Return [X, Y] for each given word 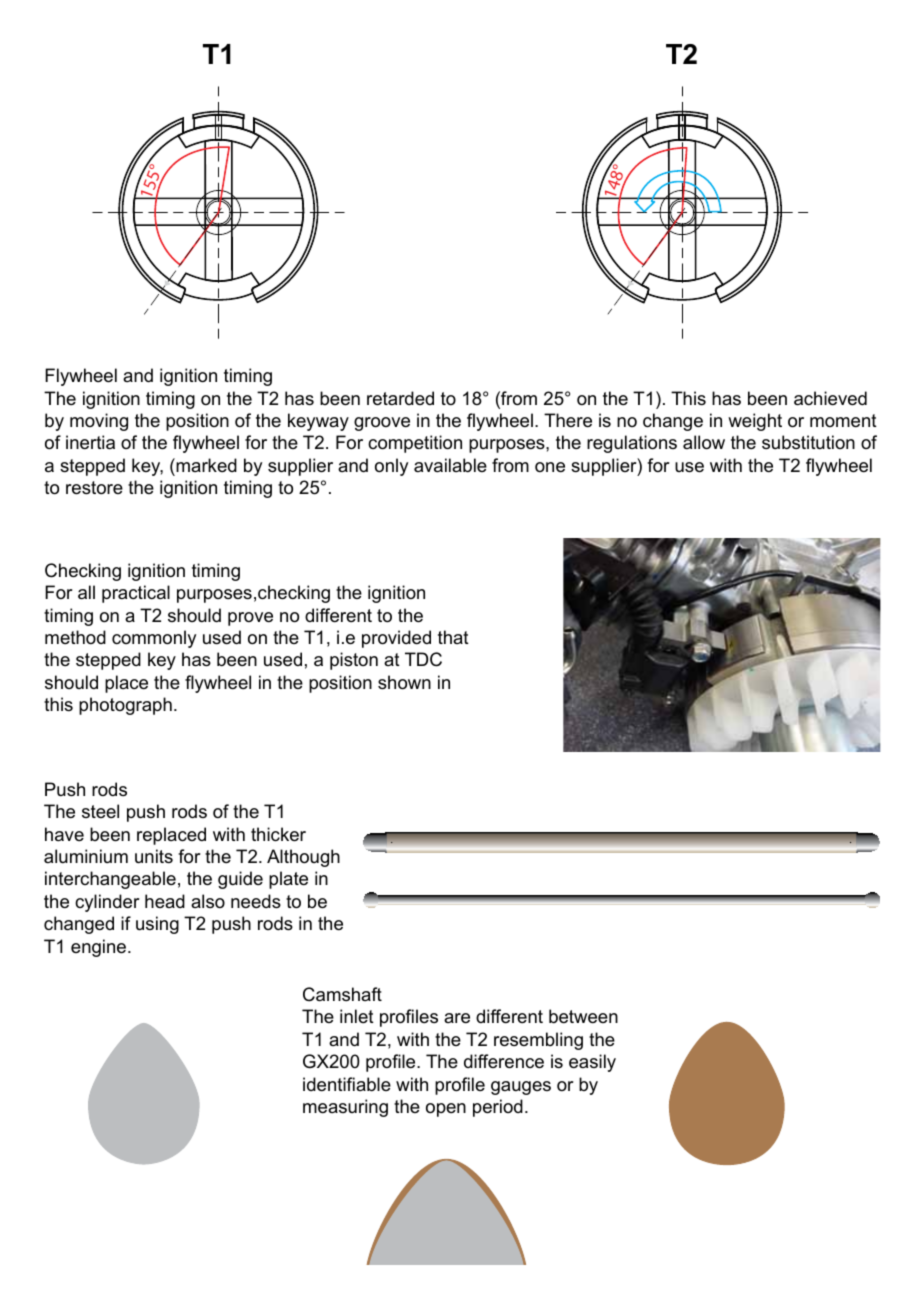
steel [100, 811]
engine [100, 948]
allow [704, 442]
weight [755, 422]
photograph [125, 706]
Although [303, 858]
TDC [423, 659]
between [583, 1016]
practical [136, 594]
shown [404, 682]
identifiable [347, 1084]
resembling [538, 1041]
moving [99, 422]
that [453, 637]
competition [415, 444]
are [457, 1018]
